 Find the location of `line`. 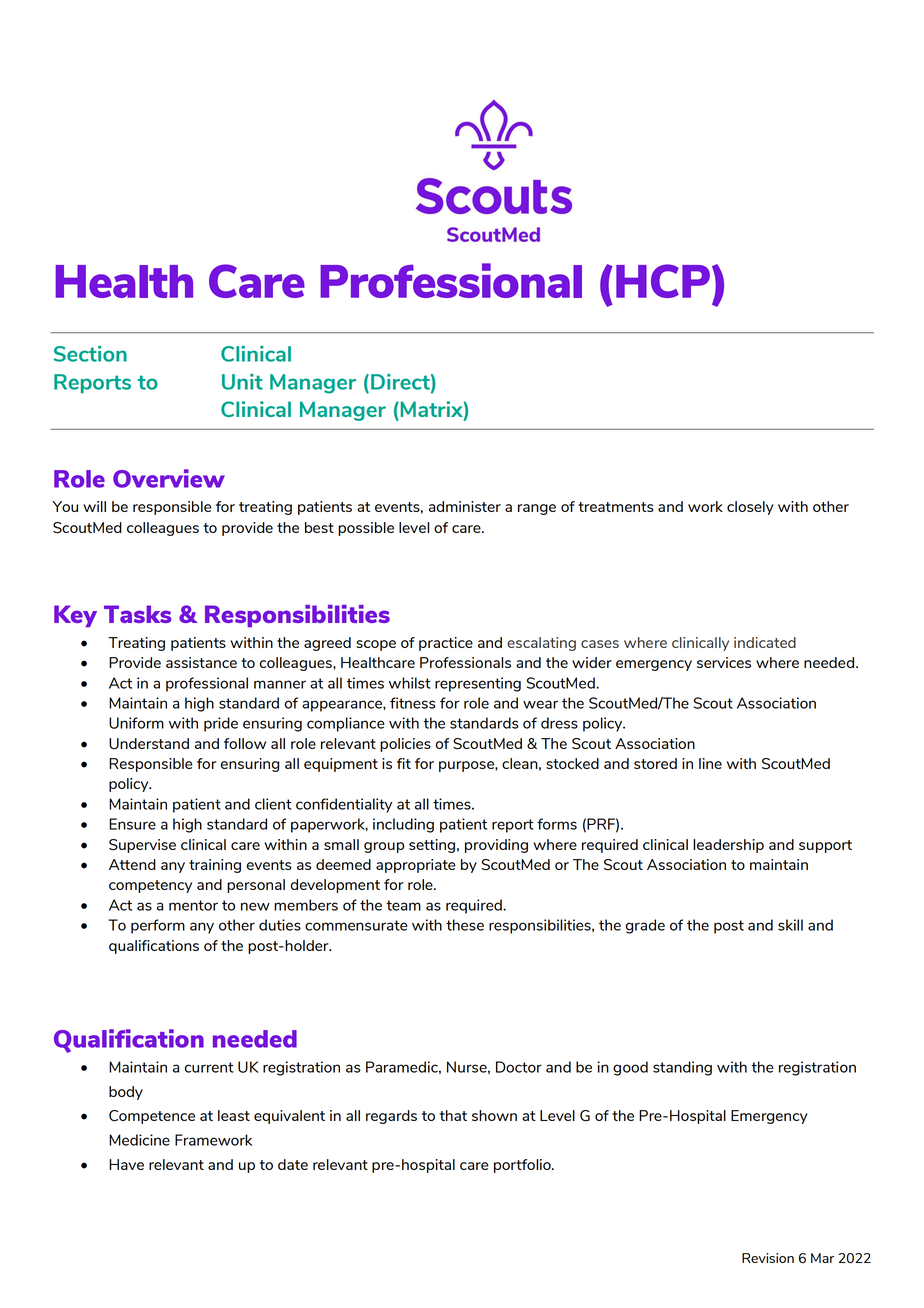

line is located at coordinates (710, 763).
